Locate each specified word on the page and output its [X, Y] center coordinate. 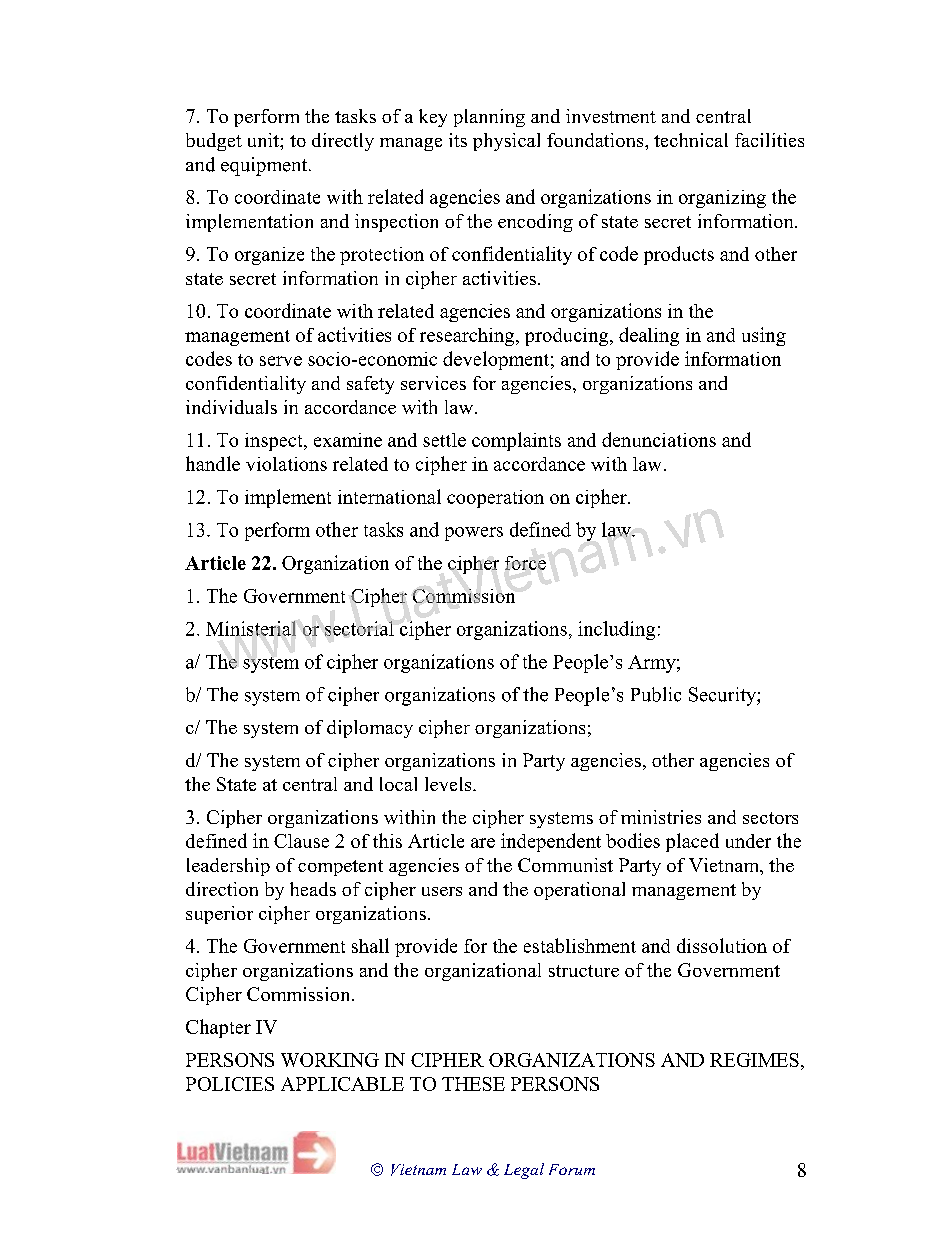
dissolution [722, 945]
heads [313, 889]
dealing [649, 336]
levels [449, 784]
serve [281, 361]
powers [474, 534]
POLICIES [230, 1084]
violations [286, 464]
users [442, 891]
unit [264, 140]
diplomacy [370, 729]
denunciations [659, 439]
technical [691, 140]
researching [468, 337]
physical [506, 142]
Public [656, 694]
